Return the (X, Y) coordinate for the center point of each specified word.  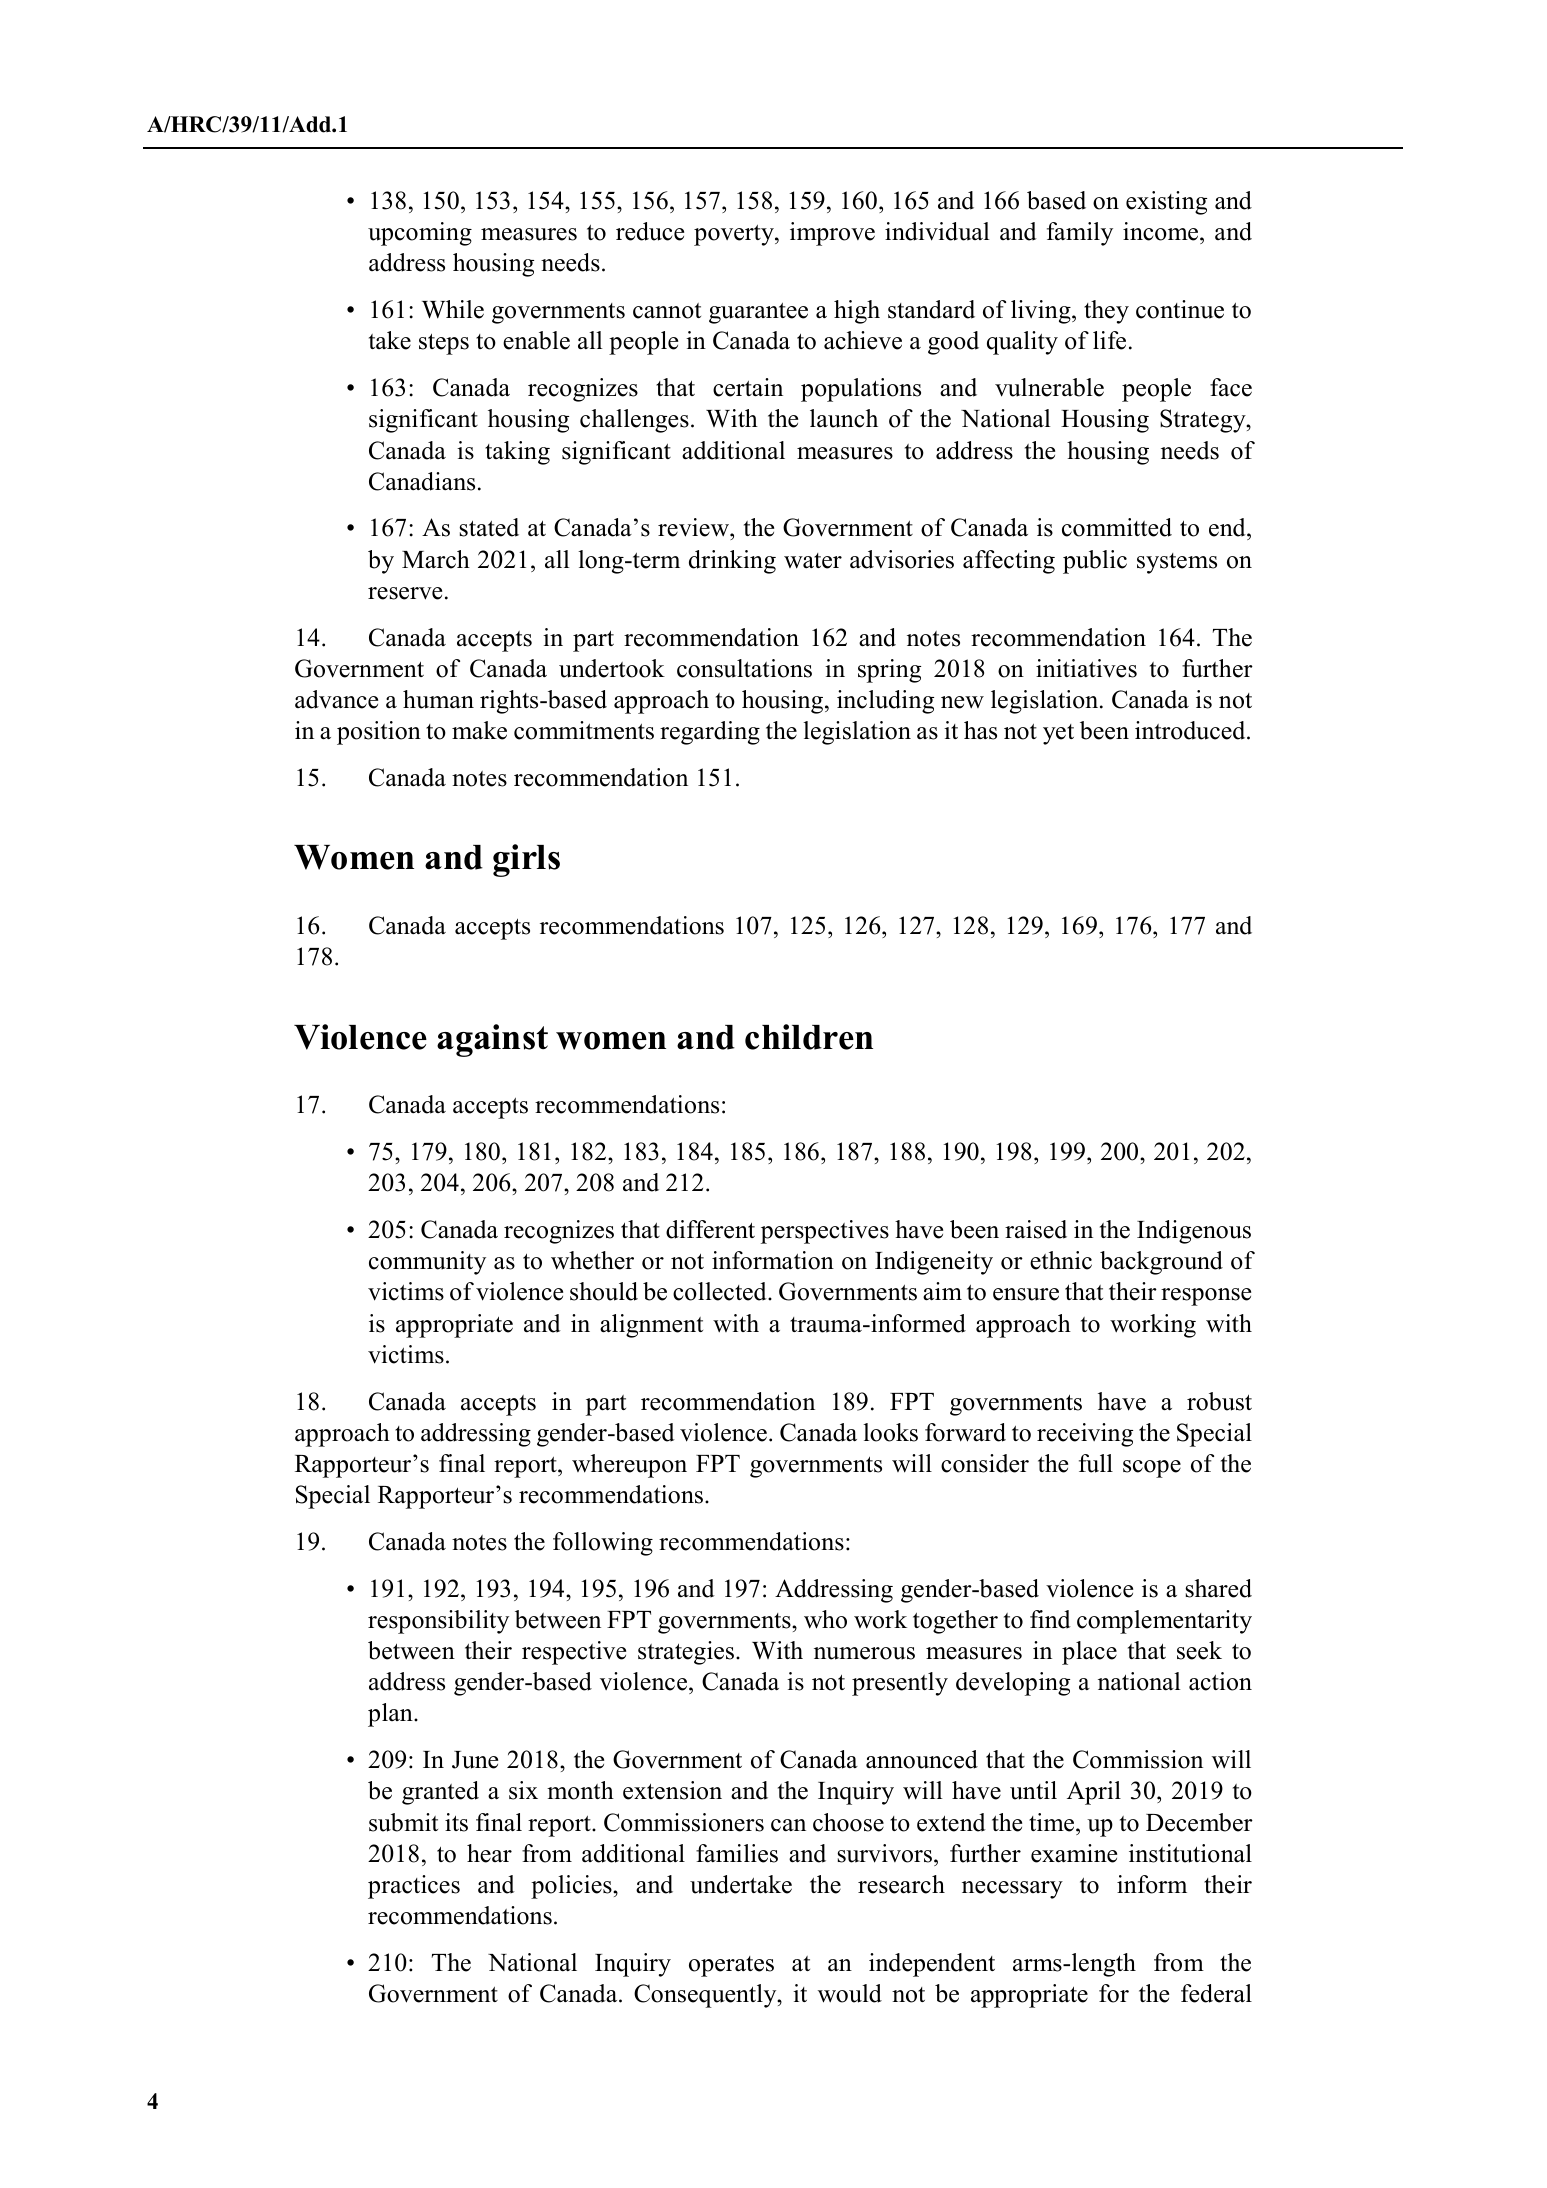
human (438, 699)
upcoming (420, 234)
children (809, 1037)
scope (1152, 1469)
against (492, 1040)
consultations (744, 668)
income (1162, 233)
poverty (735, 235)
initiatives (1086, 668)
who (825, 1619)
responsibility (438, 1622)
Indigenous (1194, 1232)
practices (414, 1887)
